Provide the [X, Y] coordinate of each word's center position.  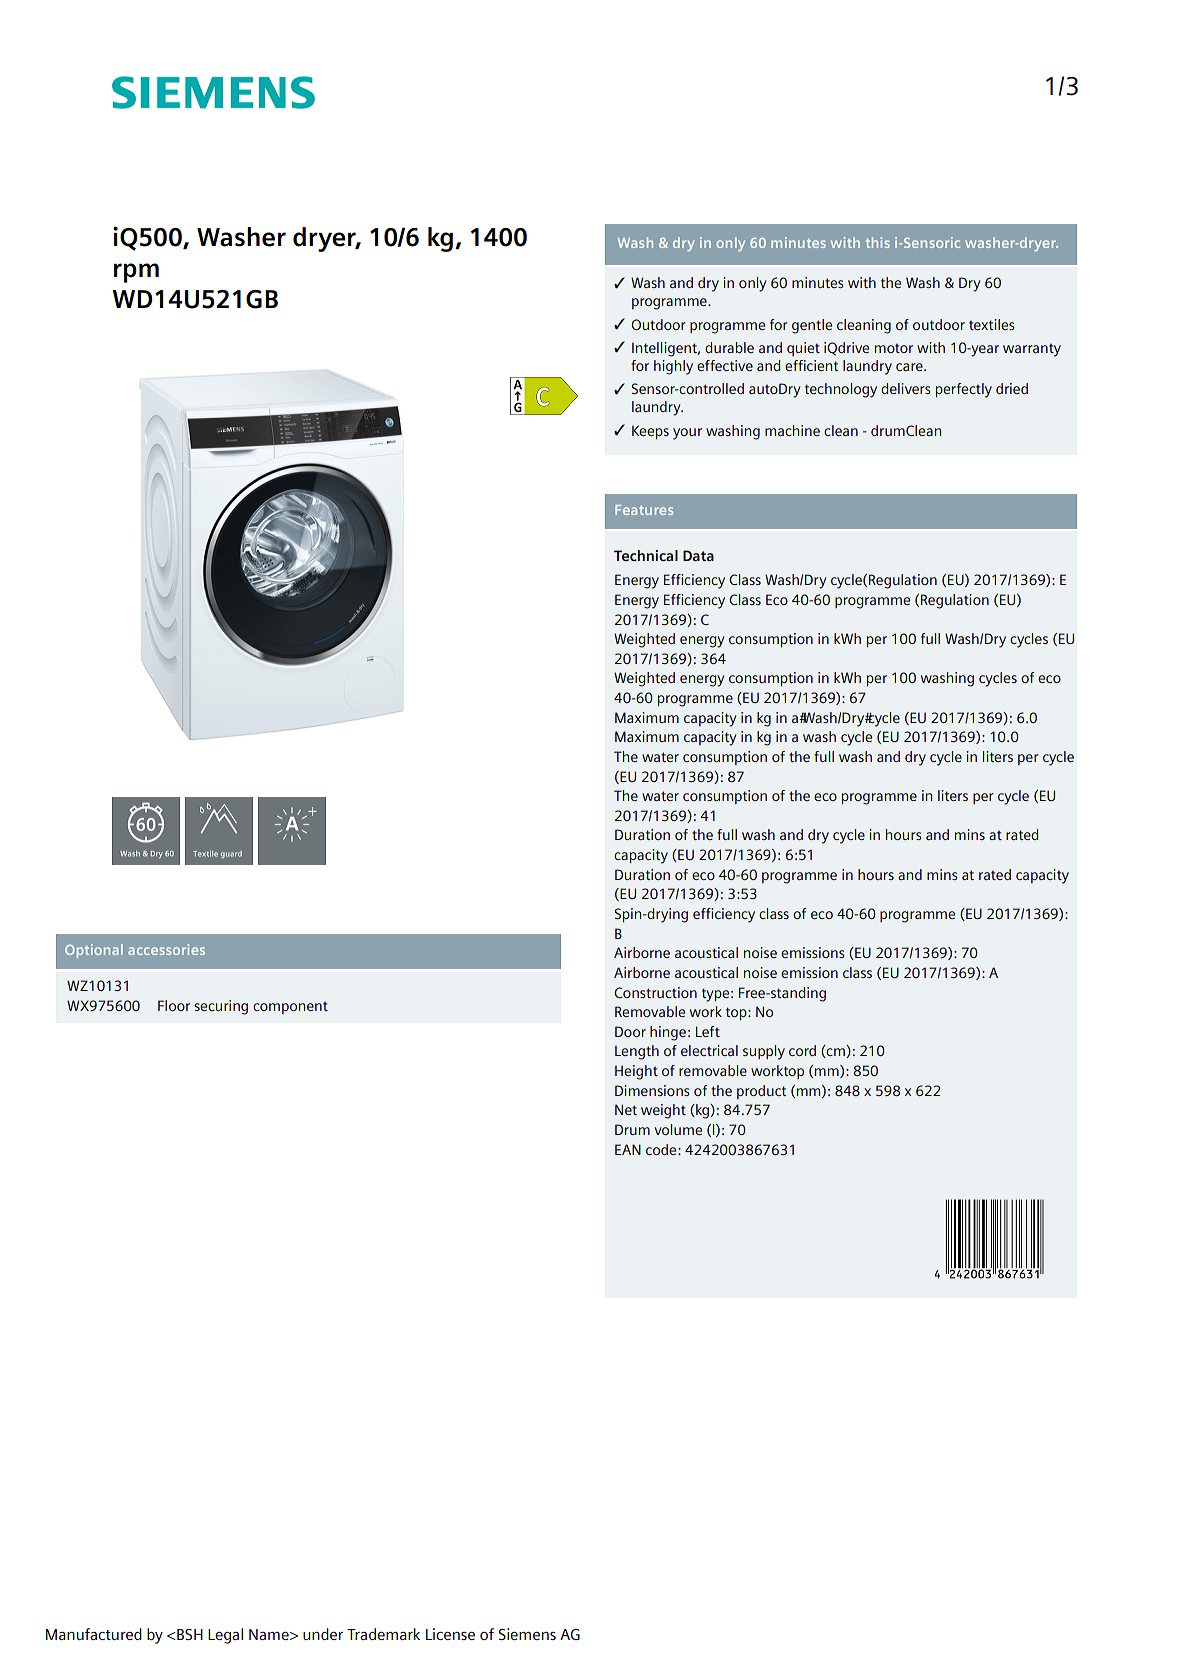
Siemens [527, 1634]
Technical [646, 555]
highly [673, 367]
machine [792, 430]
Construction [655, 992]
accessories [166, 949]
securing [221, 1007]
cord [802, 1050]
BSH [189, 1634]
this [878, 242]
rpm [136, 273]
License [450, 1634]
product [761, 1092]
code [662, 1149]
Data [698, 555]
